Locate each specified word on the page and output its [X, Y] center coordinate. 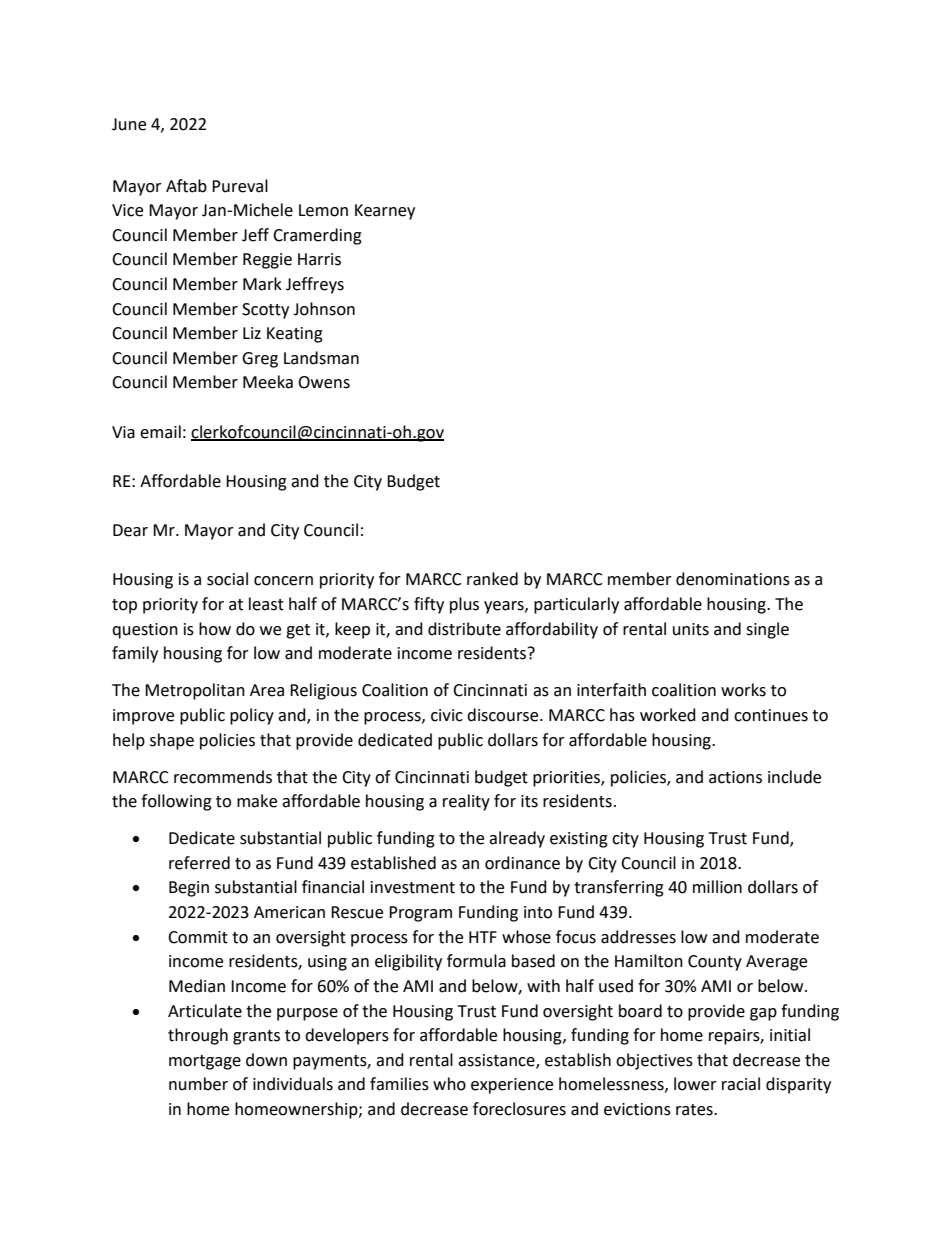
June [129, 124]
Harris [319, 259]
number [198, 1084]
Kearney [385, 212]
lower [695, 1084]
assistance [497, 1061]
